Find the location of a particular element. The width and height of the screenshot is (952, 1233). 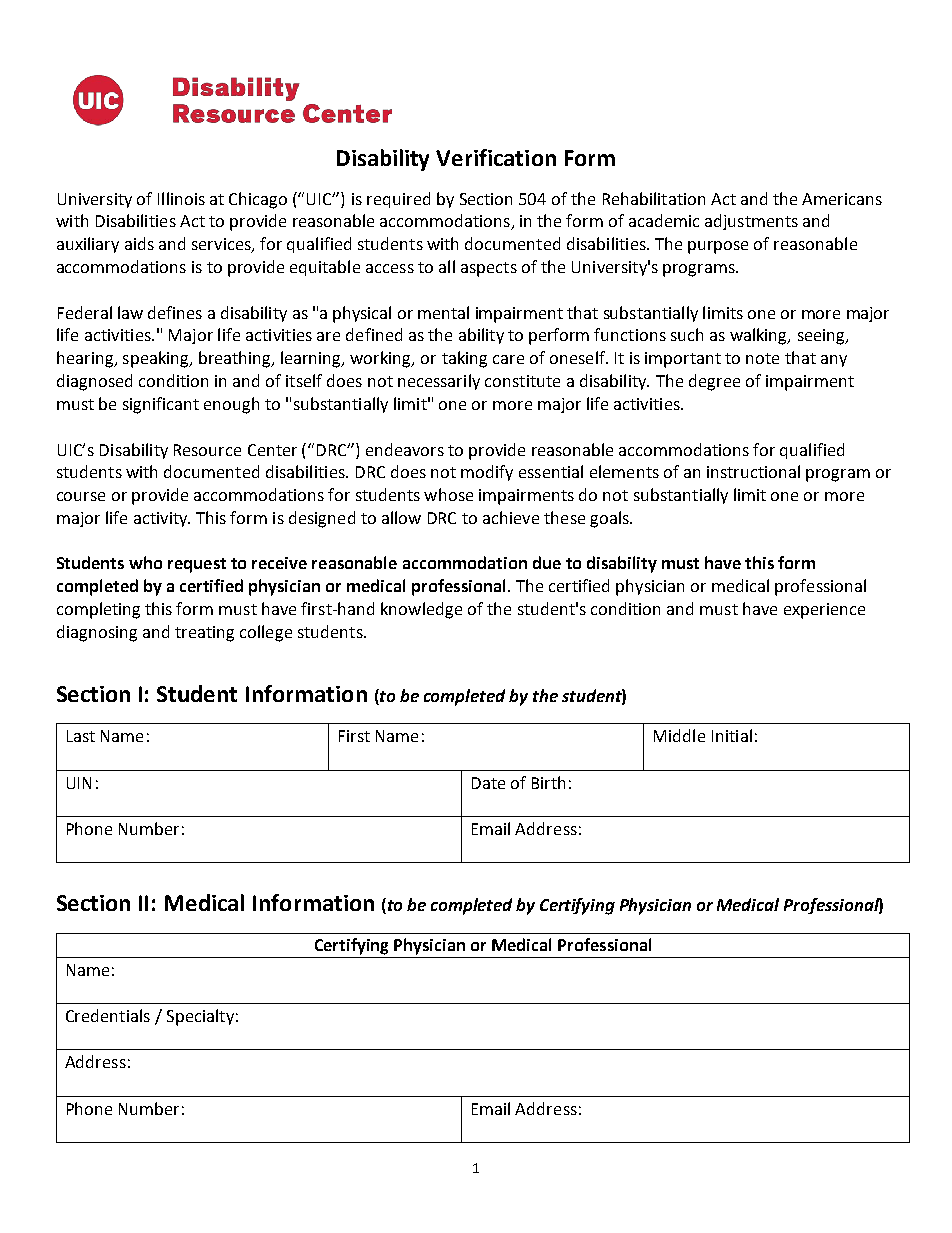

adjustments is located at coordinates (751, 222).
